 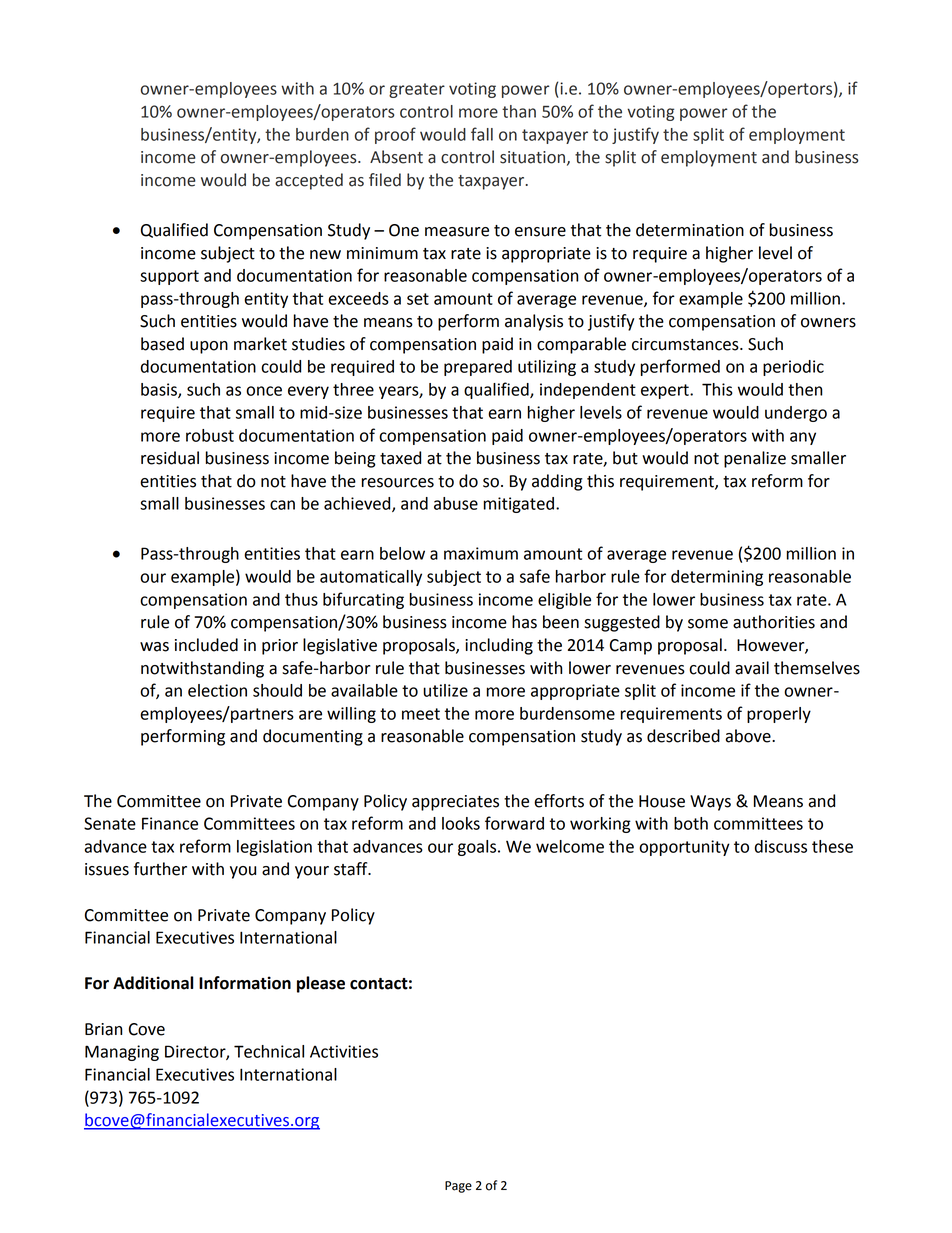 I want to click on Managing, so click(x=122, y=1053).
